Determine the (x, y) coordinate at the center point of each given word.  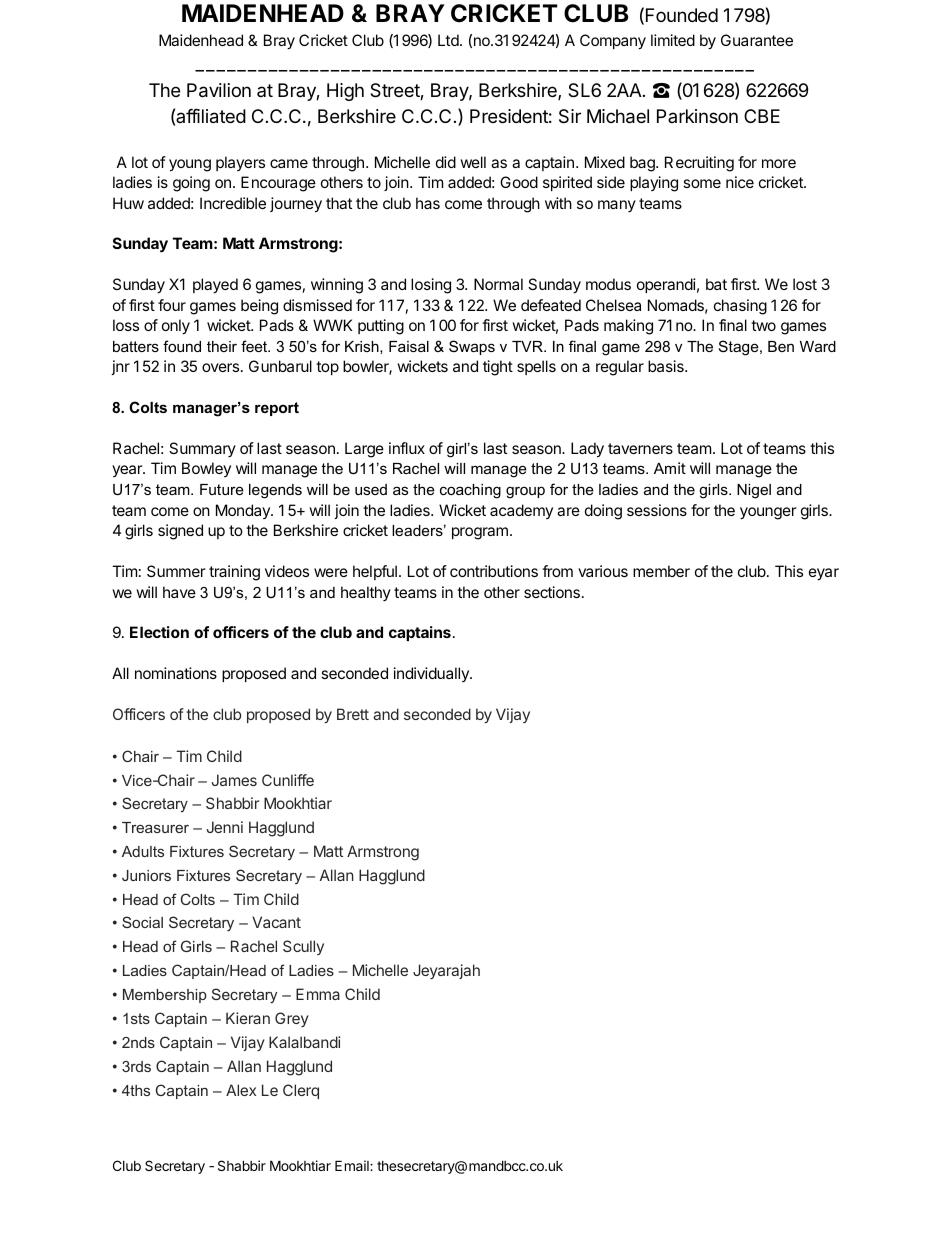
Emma (318, 994)
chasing (740, 307)
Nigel (754, 491)
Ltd (449, 40)
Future (222, 489)
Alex (241, 1090)
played (215, 286)
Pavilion (219, 90)
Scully (303, 947)
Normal (498, 284)
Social (142, 922)
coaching (470, 491)
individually (432, 674)
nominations (176, 673)
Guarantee (757, 40)
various (603, 571)
